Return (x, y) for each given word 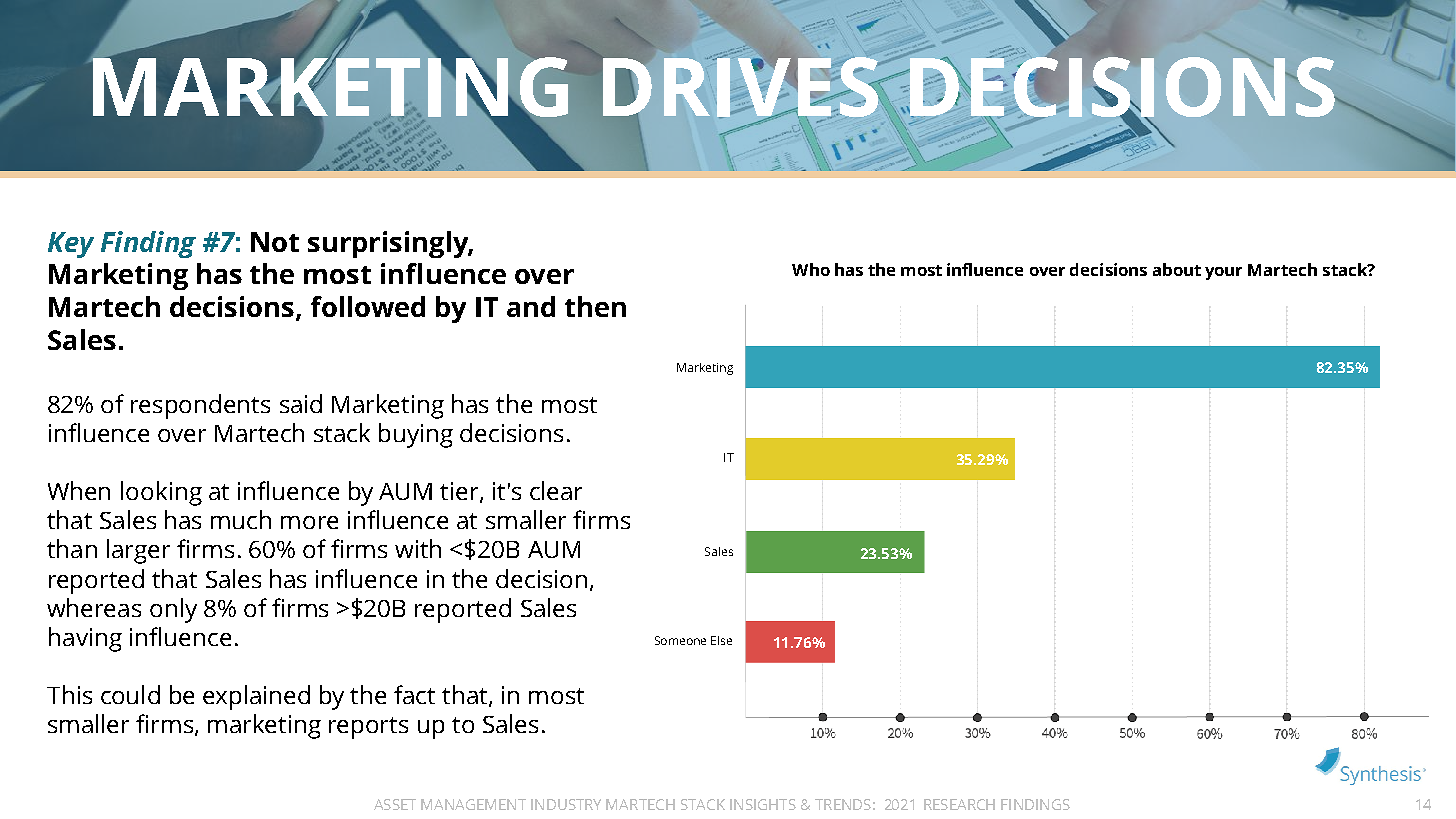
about (1177, 269)
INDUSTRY (566, 804)
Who (811, 269)
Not (275, 242)
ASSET (395, 804)
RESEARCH (959, 804)
